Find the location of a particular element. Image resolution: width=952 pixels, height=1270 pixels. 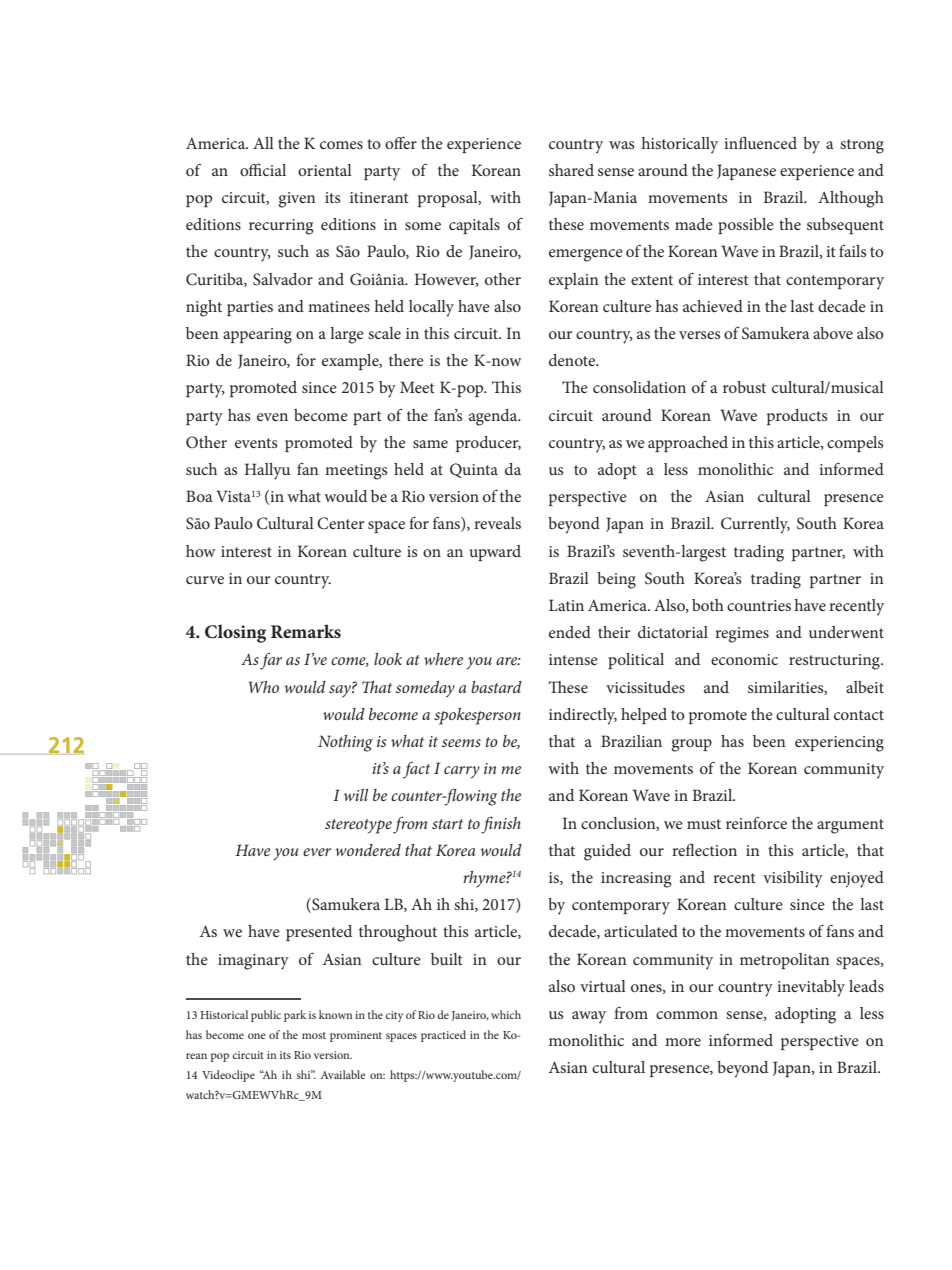

countries is located at coordinates (759, 605).
